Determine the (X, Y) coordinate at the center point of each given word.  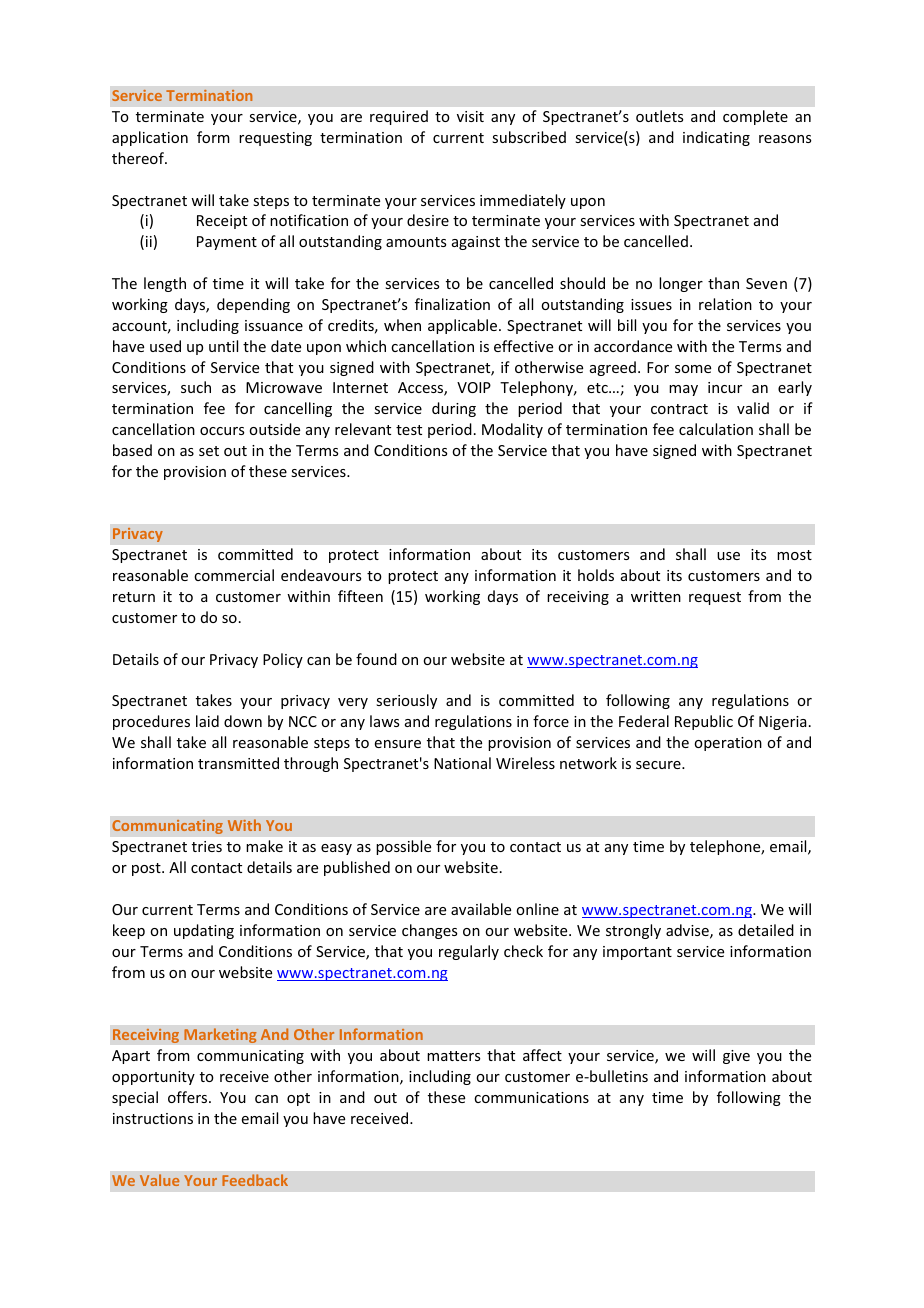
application (150, 138)
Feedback (255, 1180)
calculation (716, 429)
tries (207, 846)
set (209, 451)
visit (470, 116)
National (462, 763)
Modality (512, 430)
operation (728, 744)
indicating (716, 138)
